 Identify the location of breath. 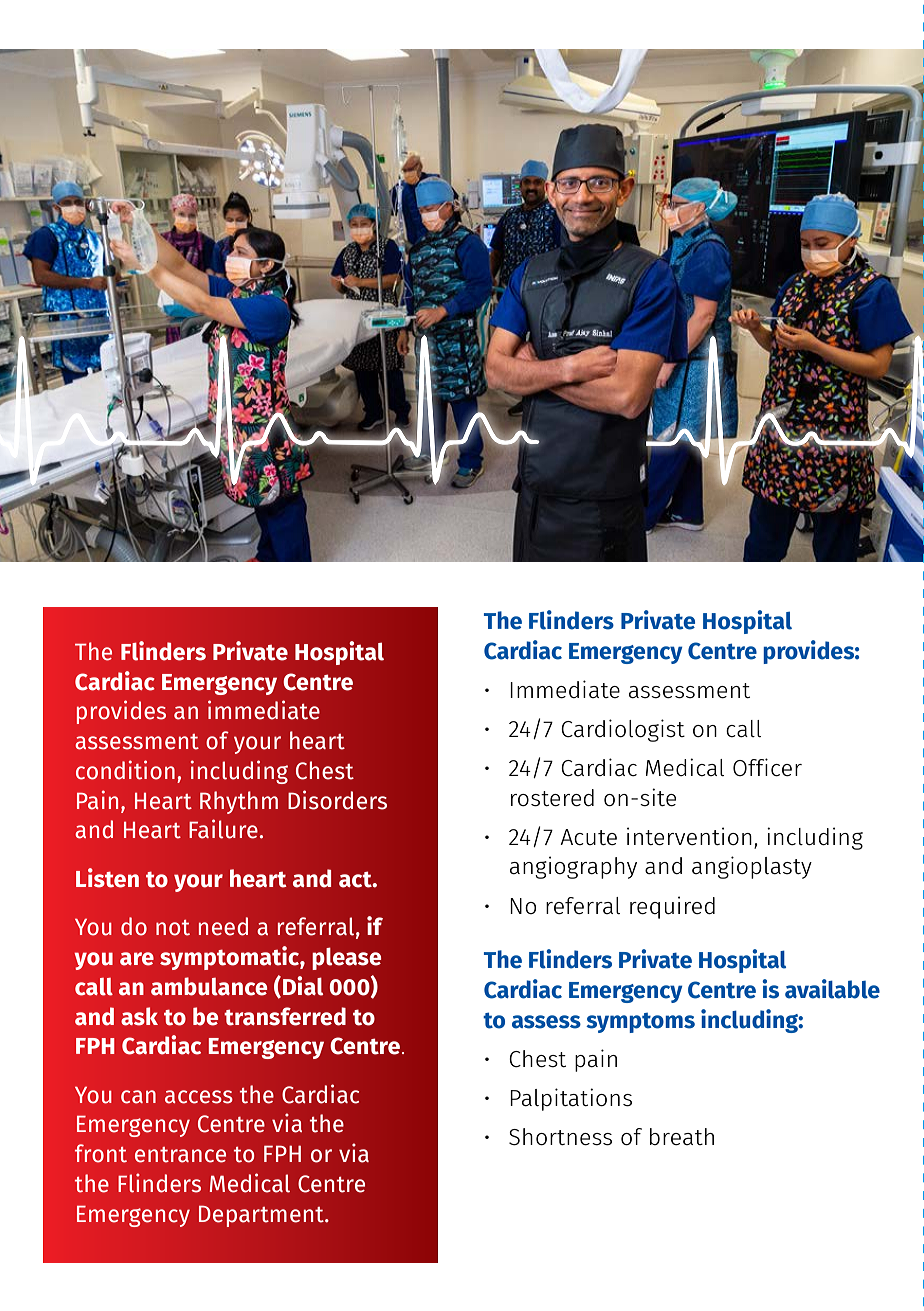
(682, 1136).
